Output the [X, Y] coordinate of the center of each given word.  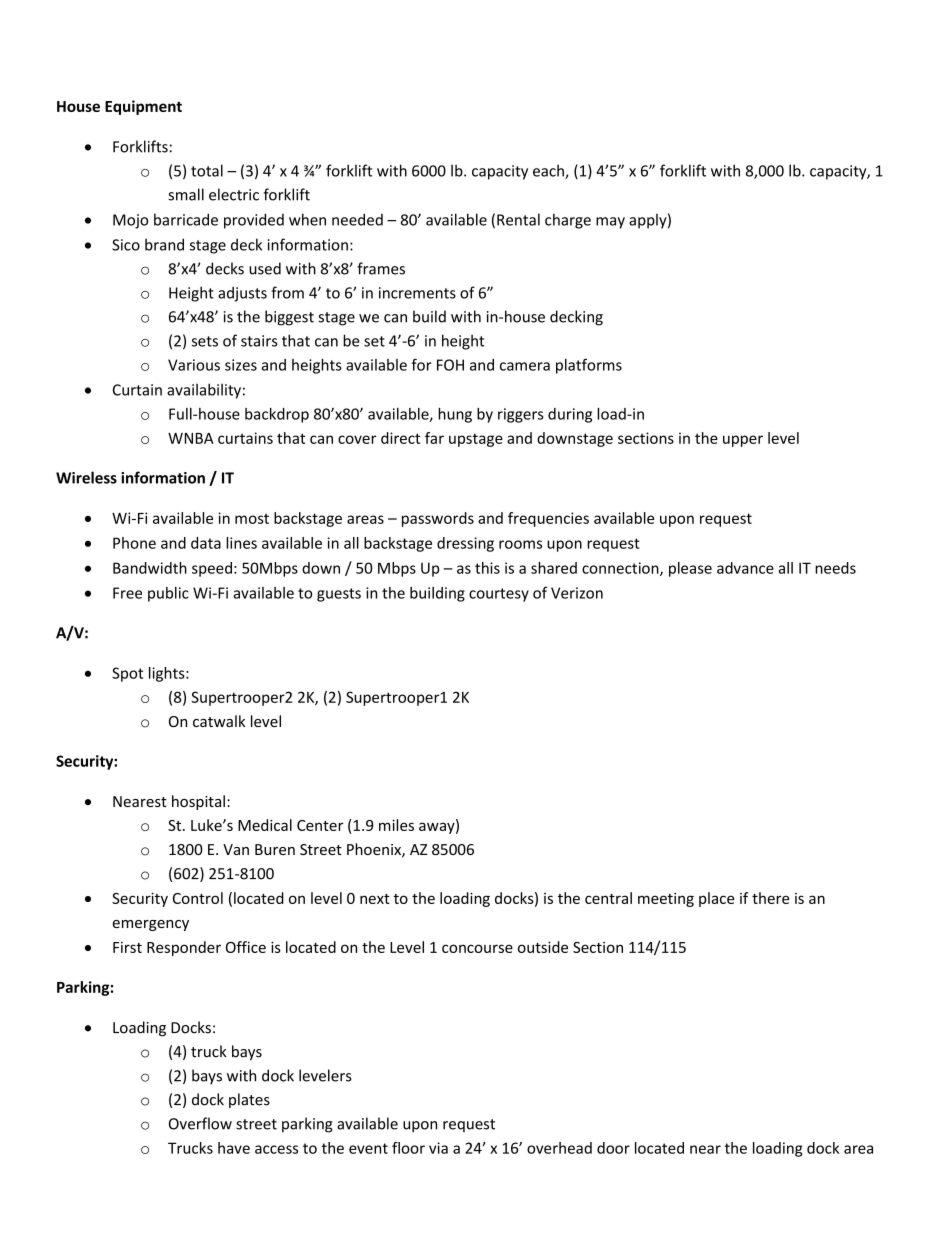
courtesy [499, 595]
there [771, 898]
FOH [450, 365]
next [375, 899]
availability [204, 391]
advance [745, 568]
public [168, 594]
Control [198, 898]
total [207, 170]
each [549, 171]
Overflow [200, 1123]
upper [743, 441]
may [610, 223]
